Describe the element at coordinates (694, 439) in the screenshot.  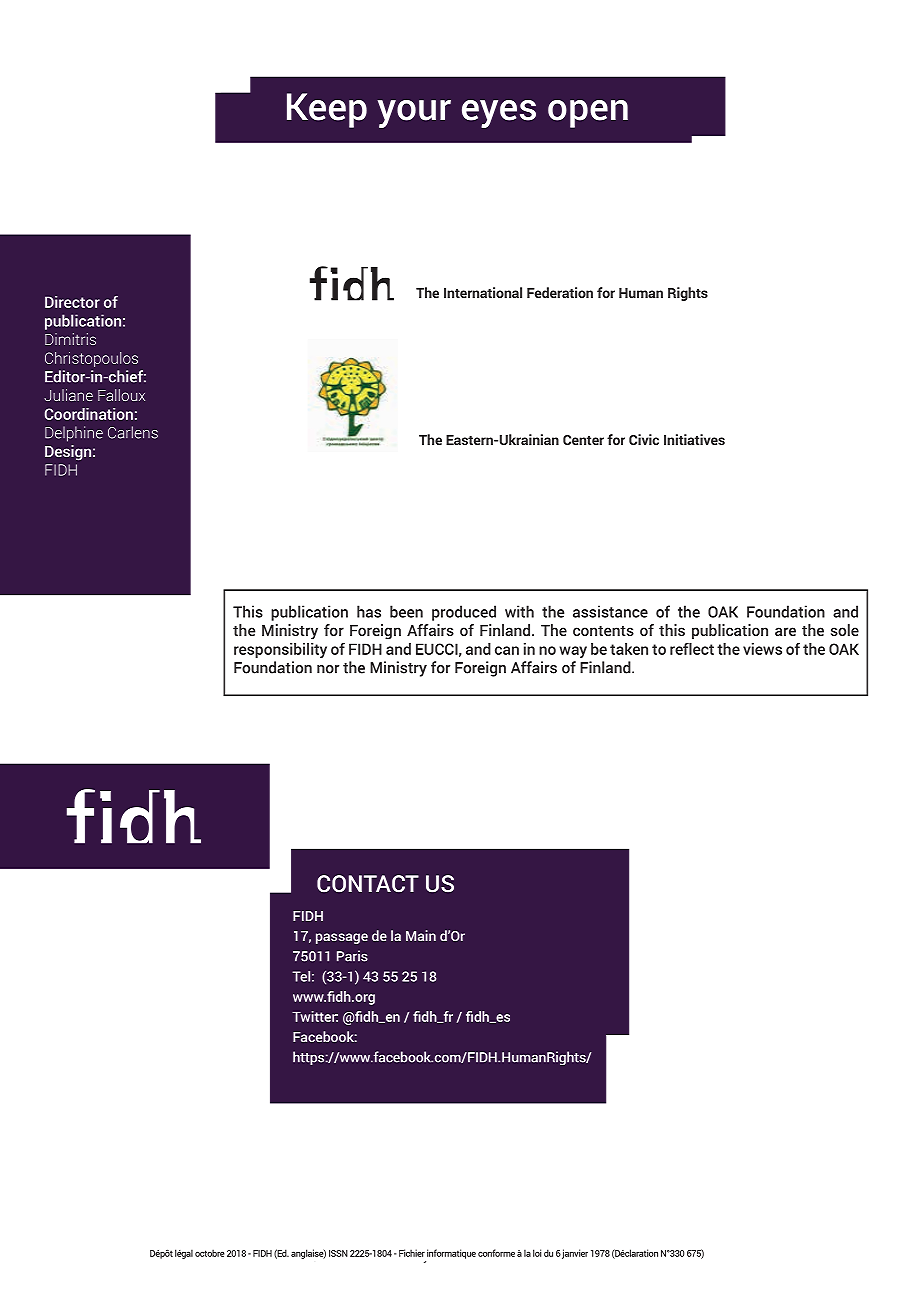
I see `Initiatives` at that location.
